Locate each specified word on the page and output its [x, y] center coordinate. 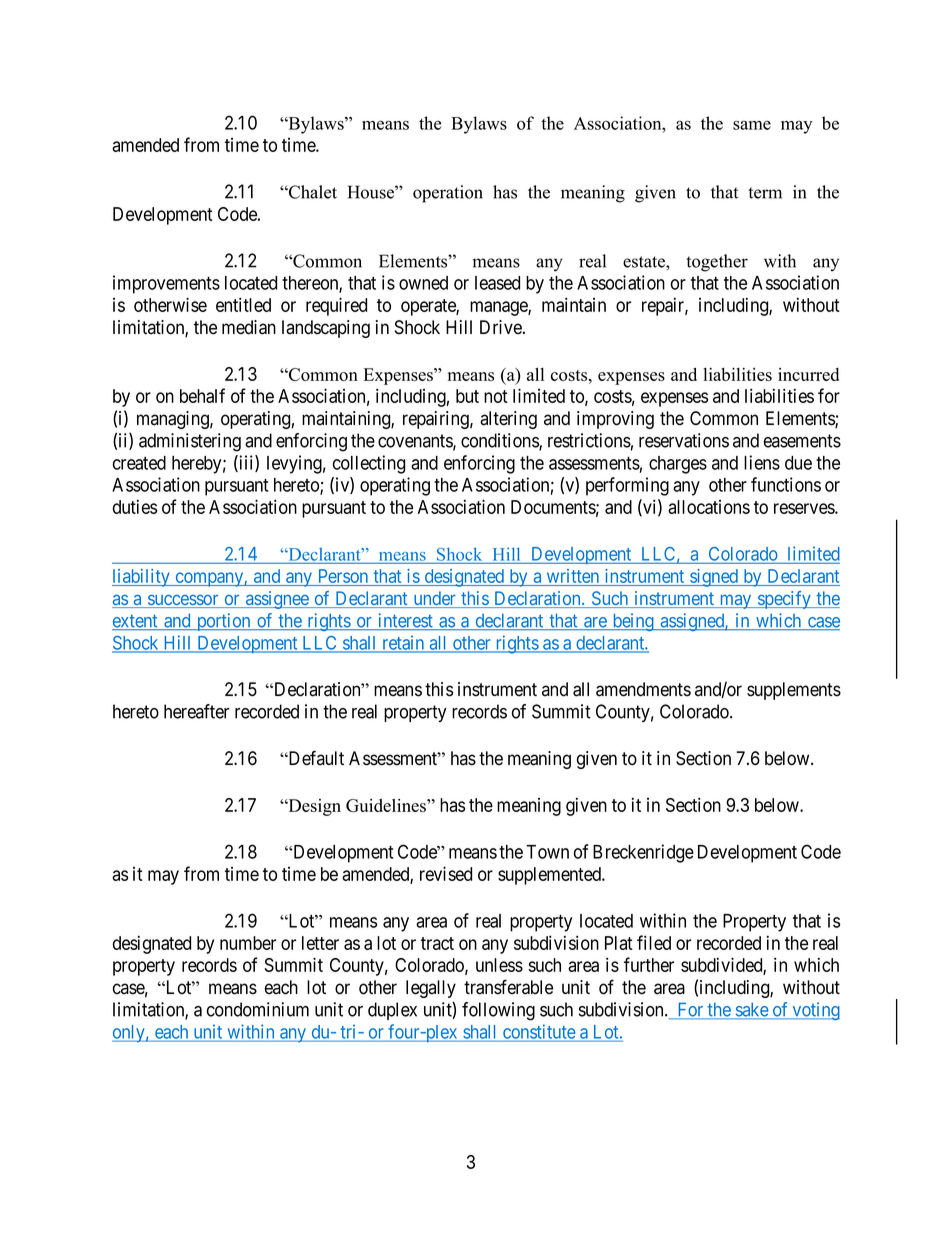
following [498, 1011]
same [752, 125]
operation [448, 194]
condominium [258, 1009]
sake [751, 1010]
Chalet [312, 192]
